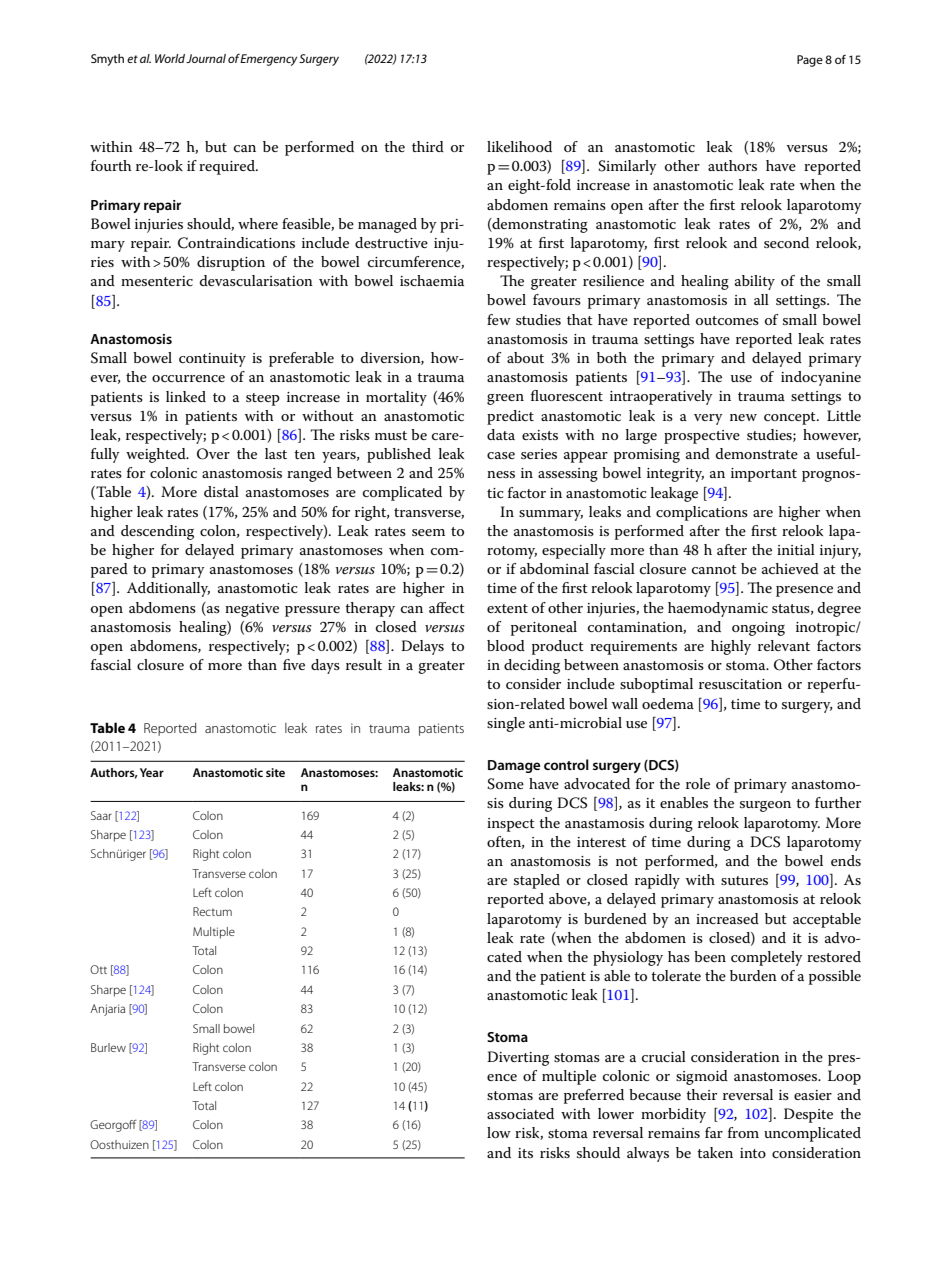 The image size is (952, 1265). What do you see at coordinates (810, 61) in the document?
I see `Page` at bounding box center [810, 61].
